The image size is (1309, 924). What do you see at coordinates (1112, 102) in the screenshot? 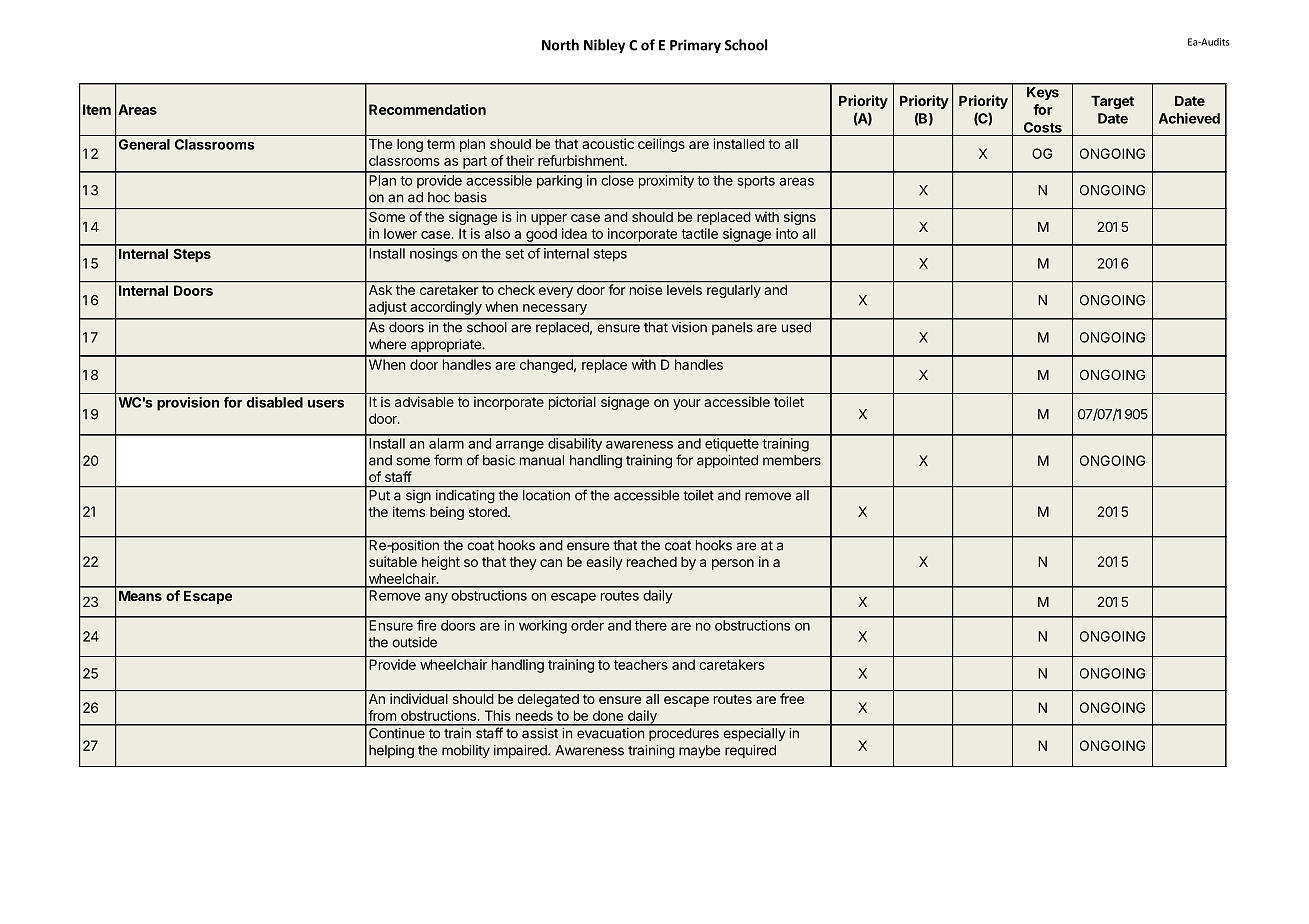
I see `Target` at bounding box center [1112, 102].
